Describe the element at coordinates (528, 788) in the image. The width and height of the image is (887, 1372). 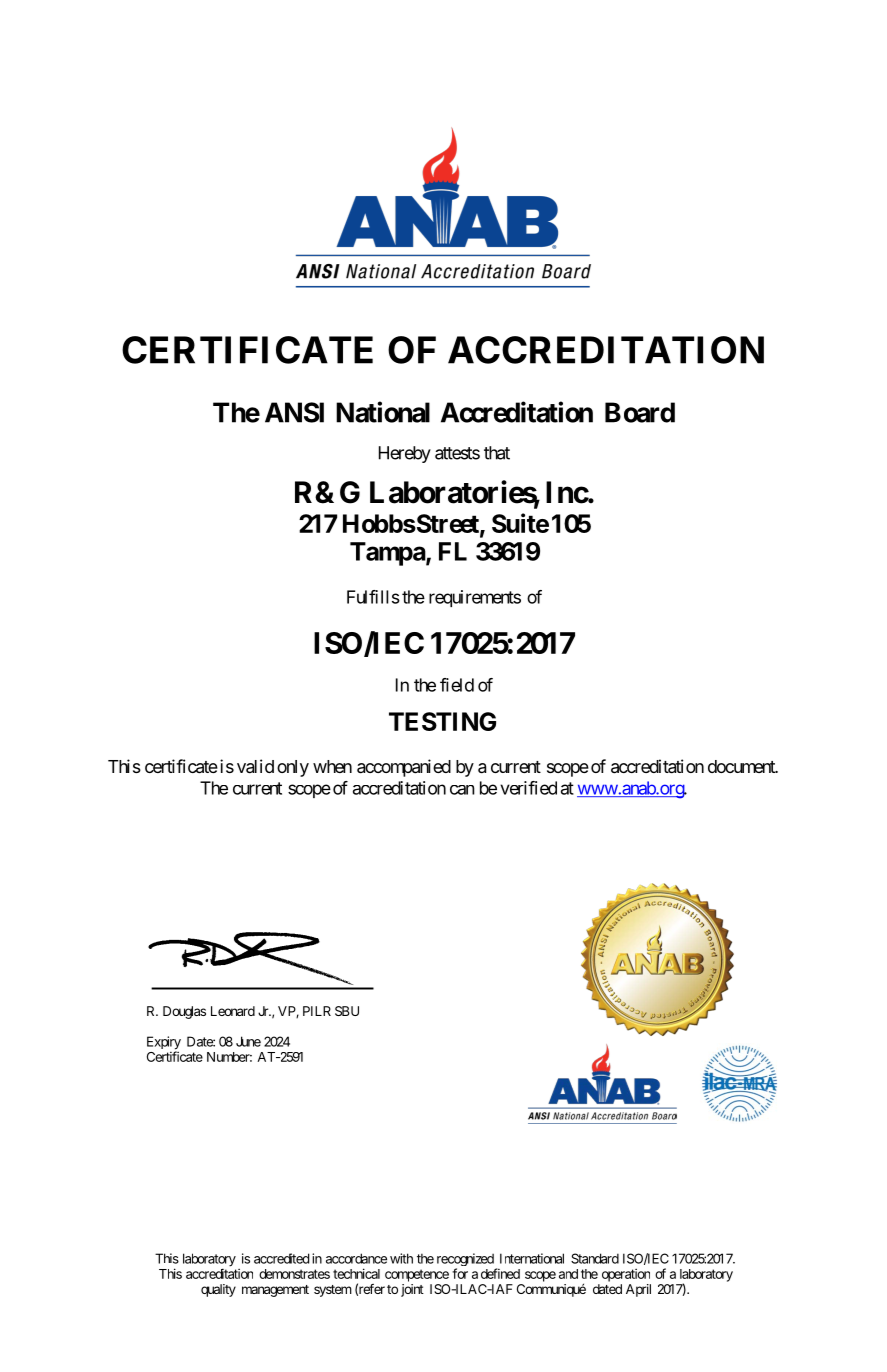
I see `verified` at that location.
